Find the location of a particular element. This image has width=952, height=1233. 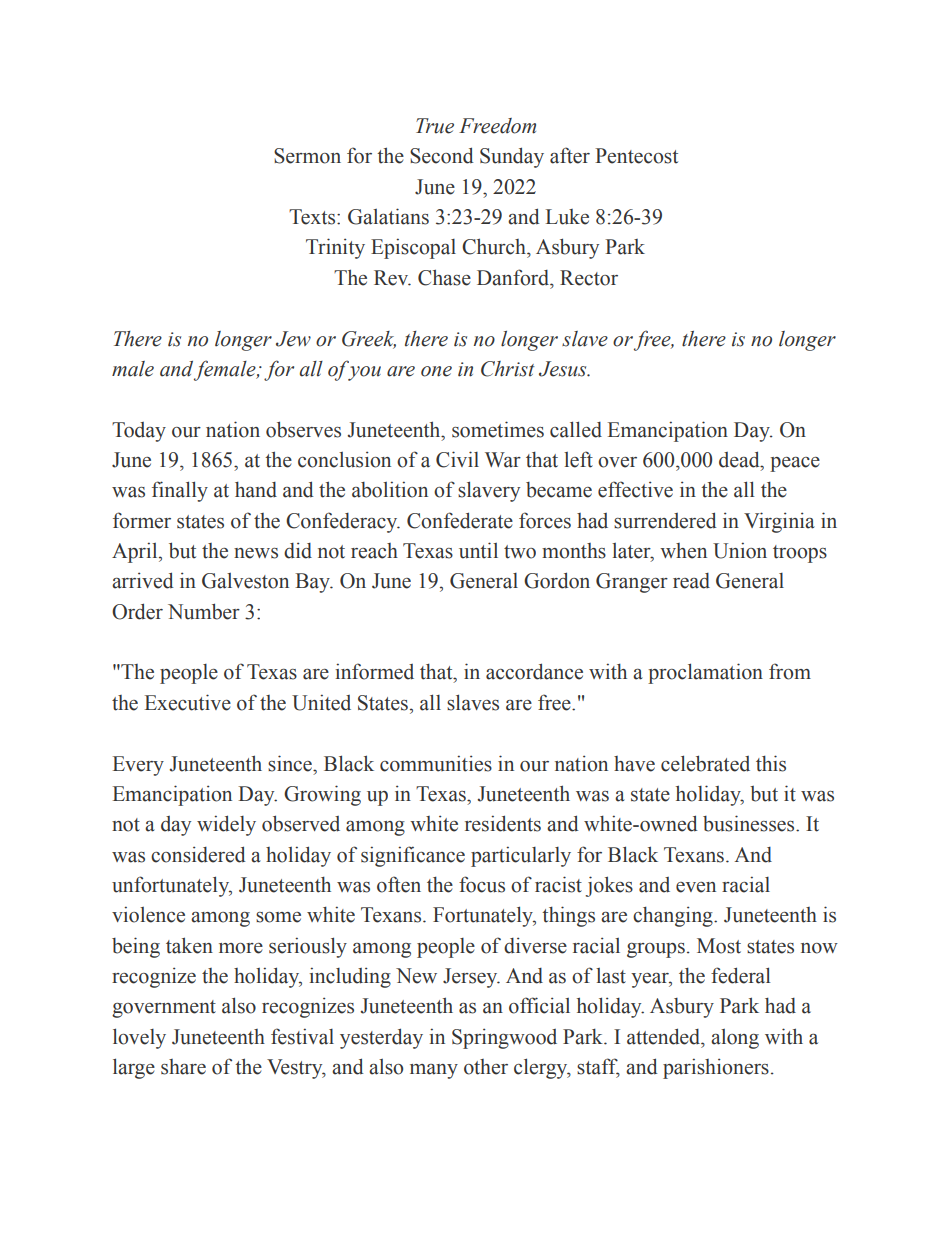

share is located at coordinates (183, 1067).
